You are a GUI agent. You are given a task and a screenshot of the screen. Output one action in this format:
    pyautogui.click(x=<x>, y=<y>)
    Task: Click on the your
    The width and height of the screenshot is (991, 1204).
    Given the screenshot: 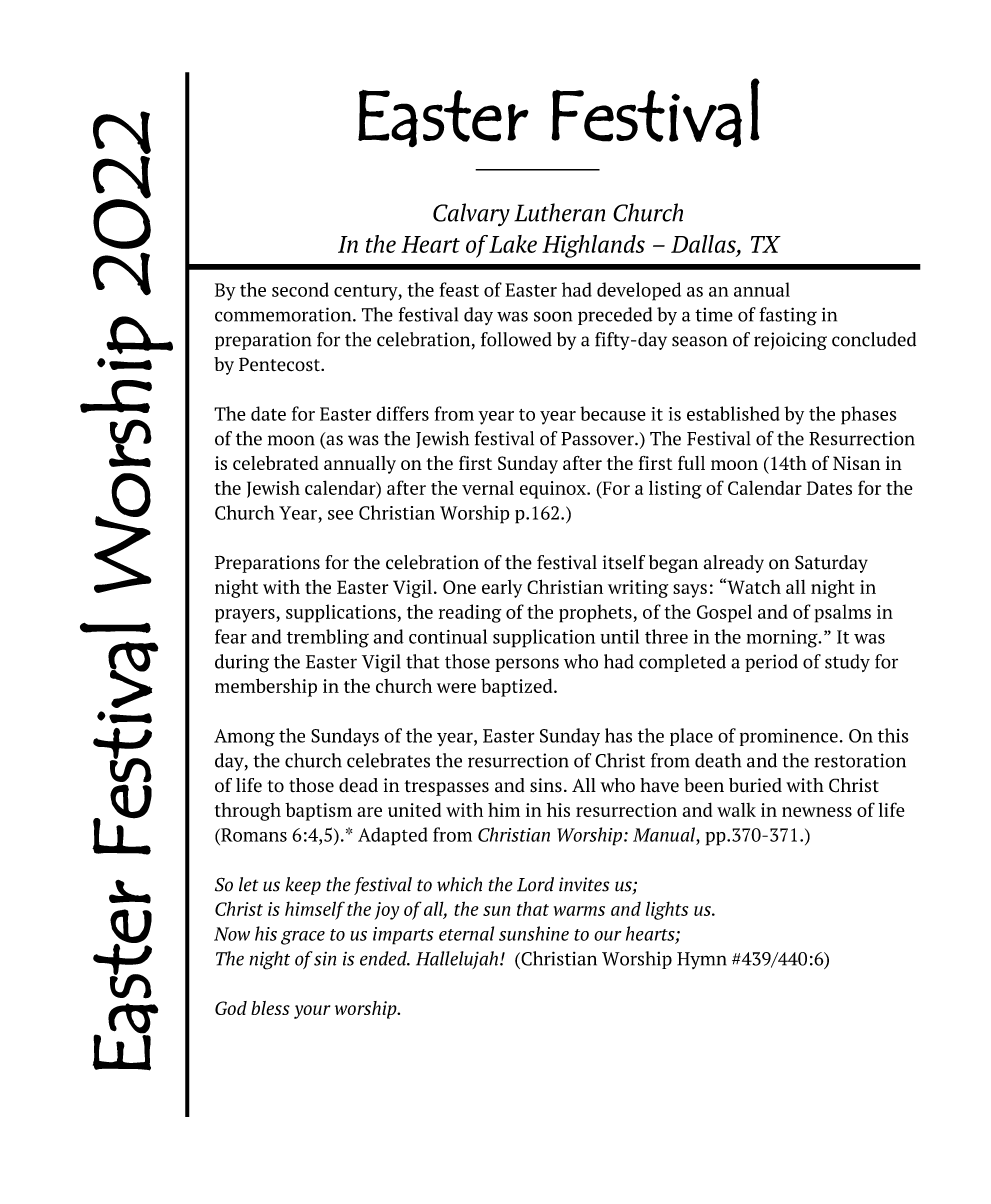 What is the action you would take?
    pyautogui.click(x=312, y=1012)
